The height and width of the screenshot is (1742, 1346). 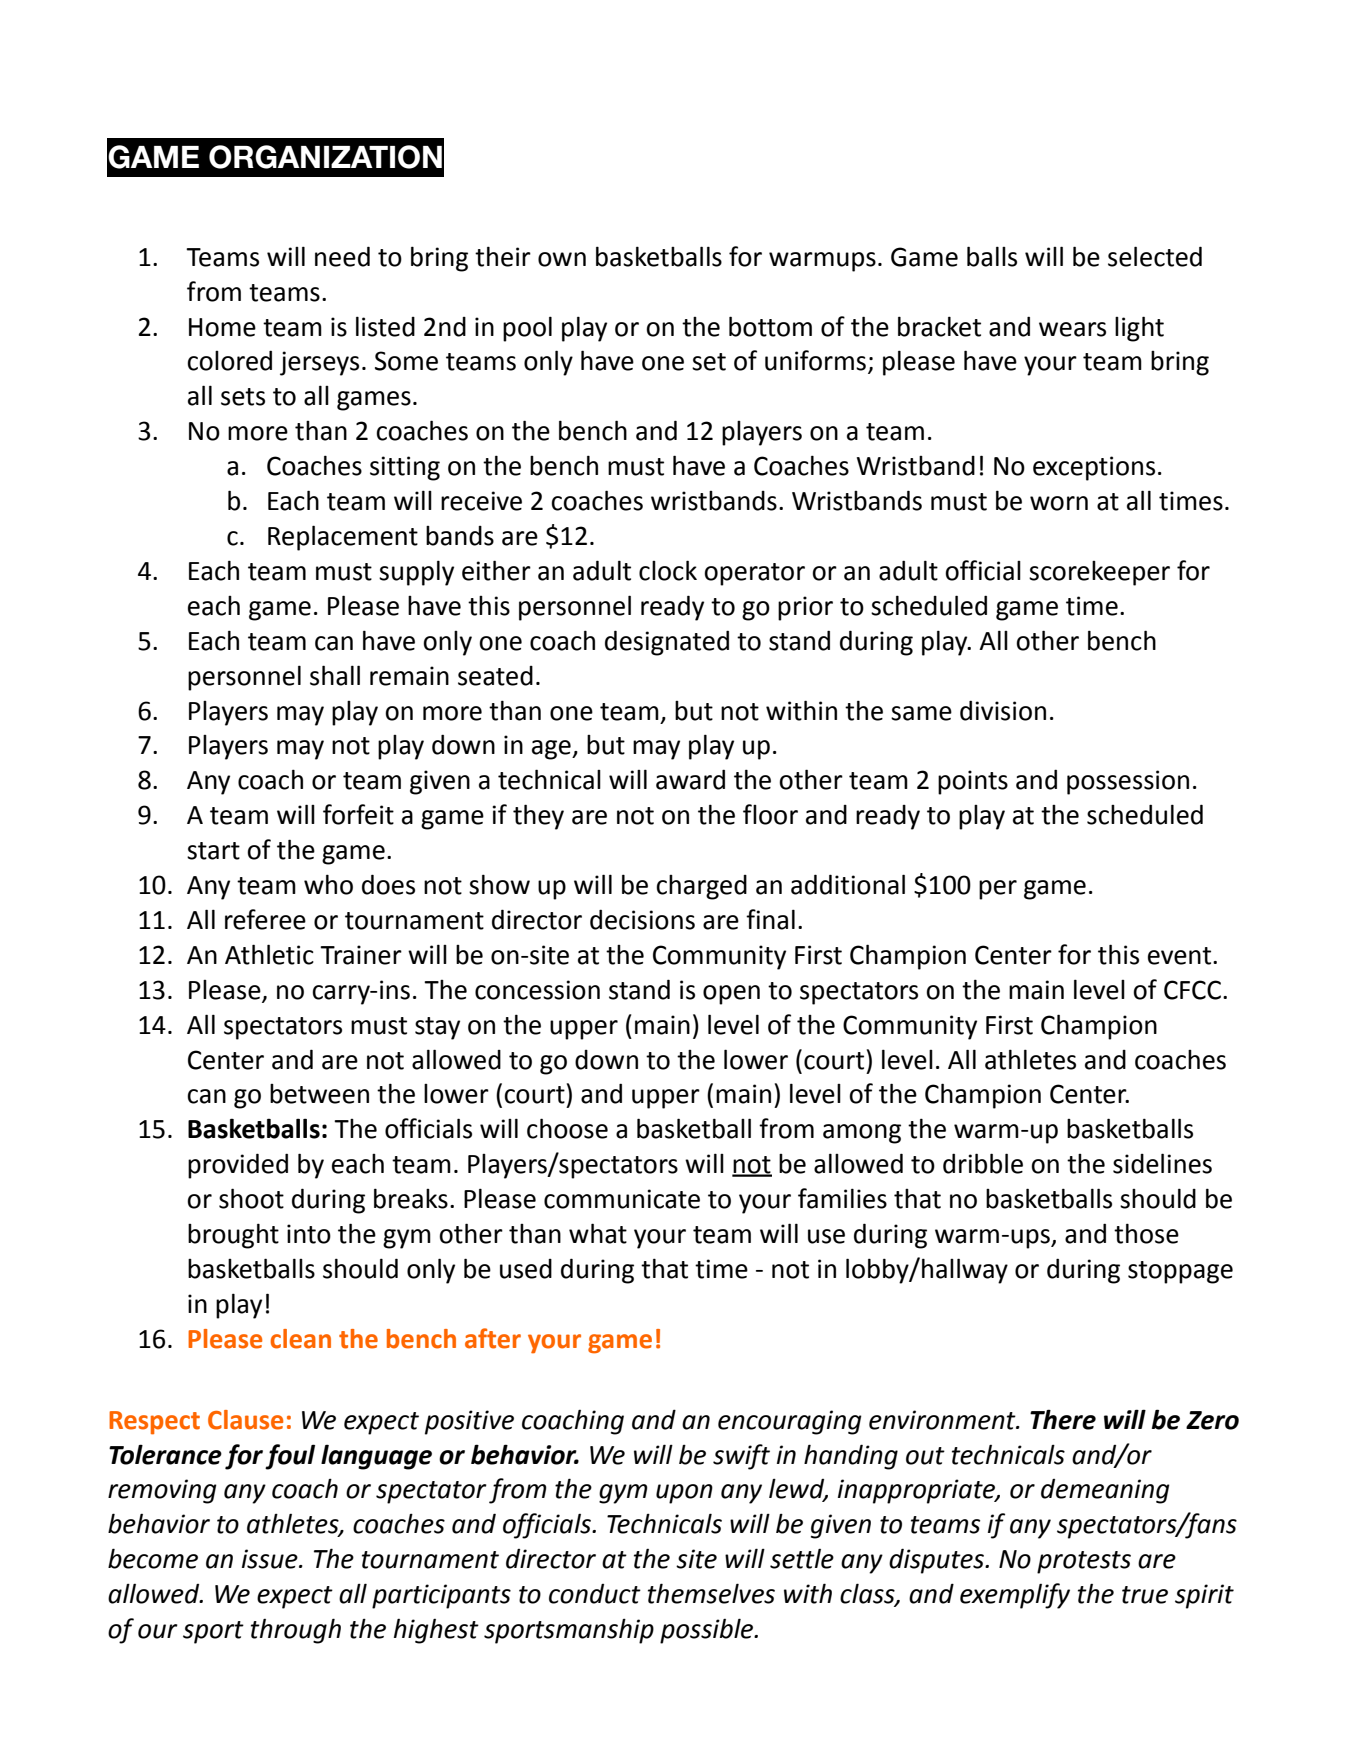 What do you see at coordinates (343, 538) in the screenshot?
I see `Replacement` at bounding box center [343, 538].
